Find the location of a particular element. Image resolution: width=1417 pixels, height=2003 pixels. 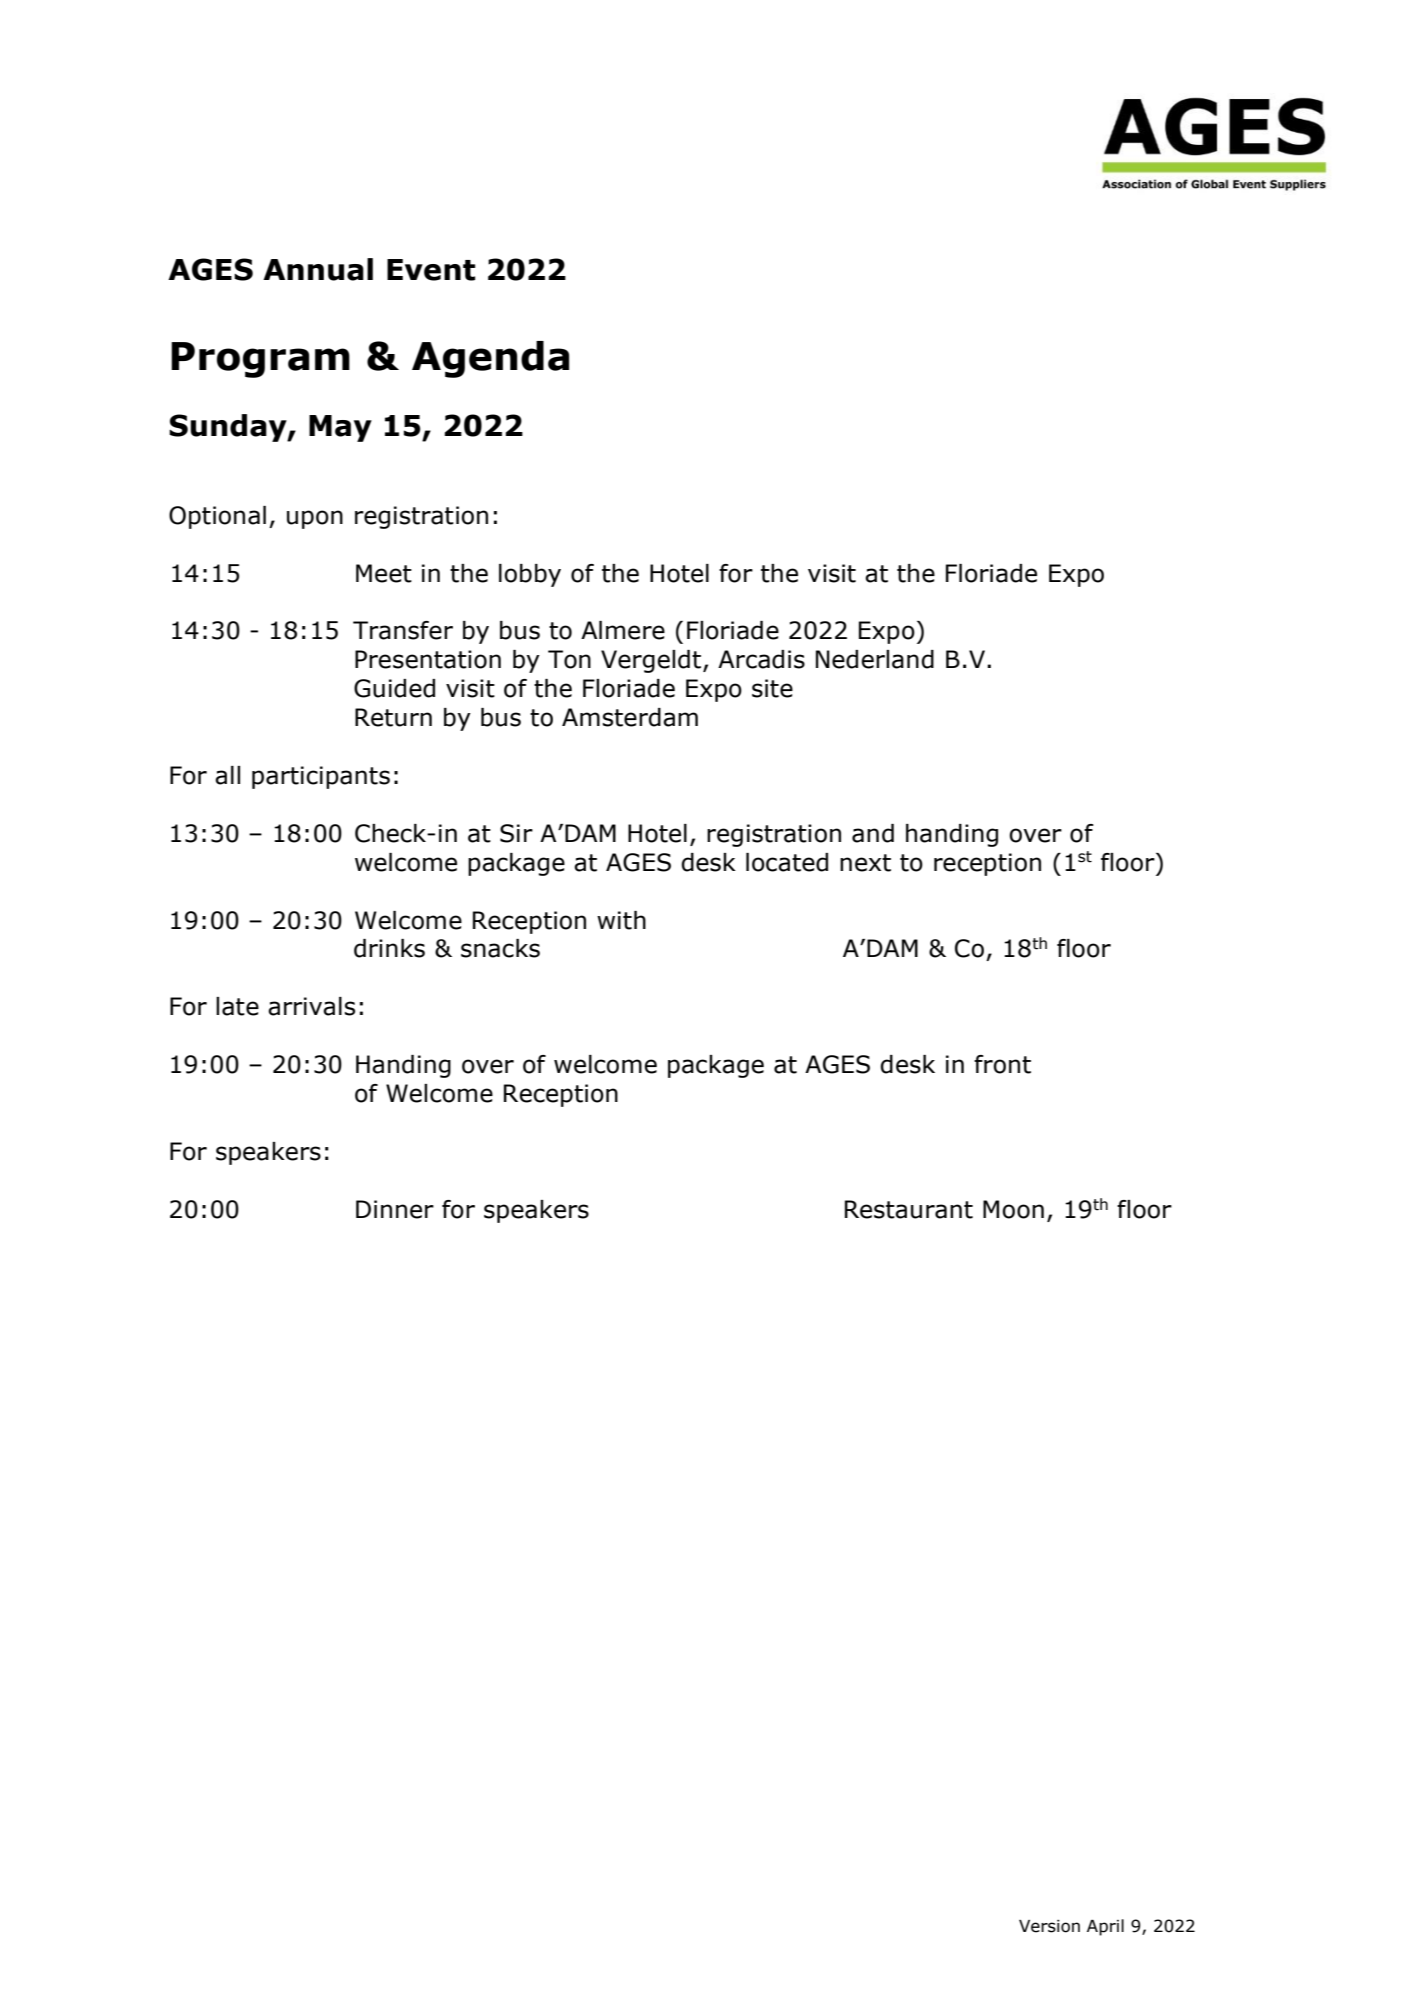

Annual is located at coordinates (318, 269).
